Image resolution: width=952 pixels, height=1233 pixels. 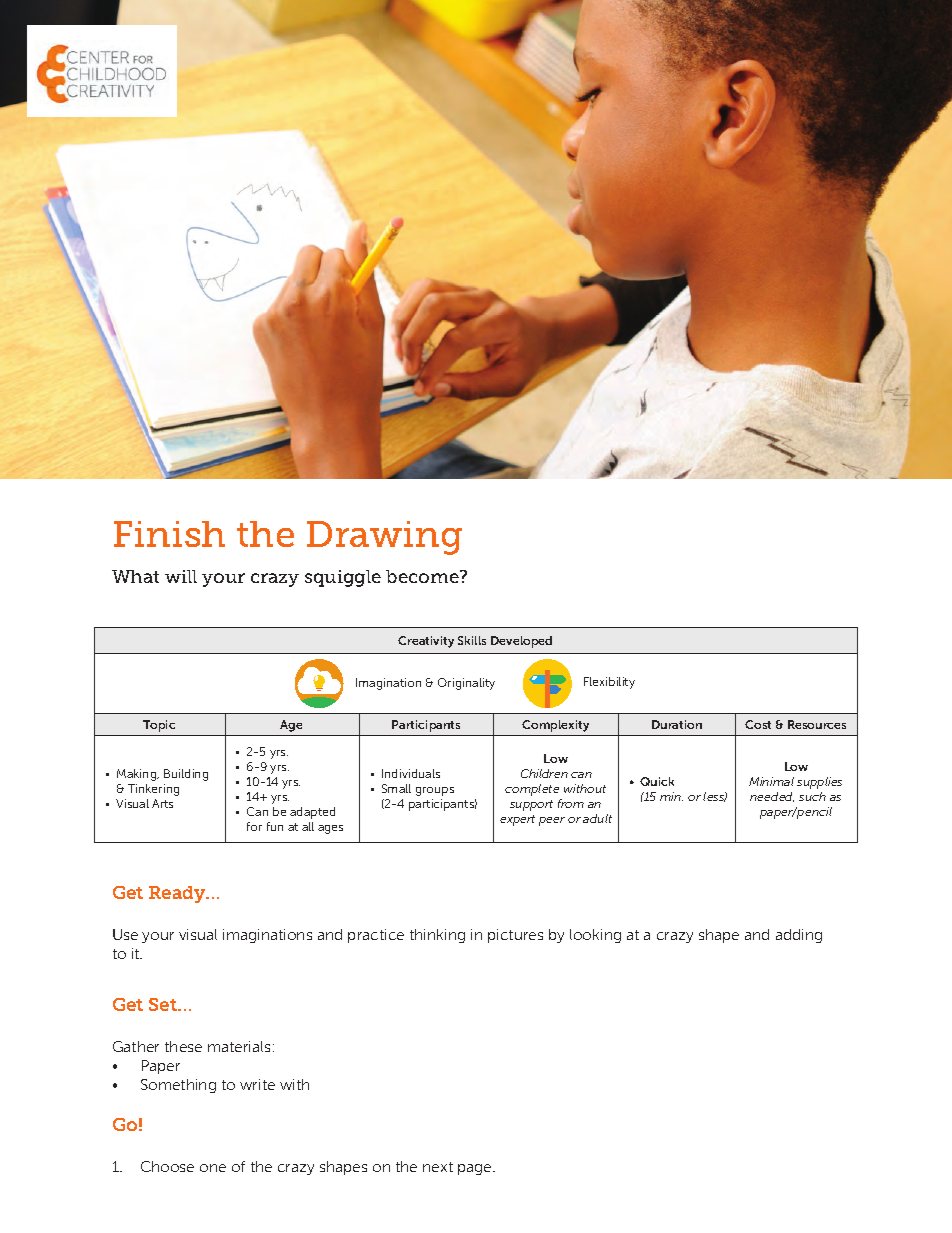 I want to click on expert, so click(x=517, y=820).
